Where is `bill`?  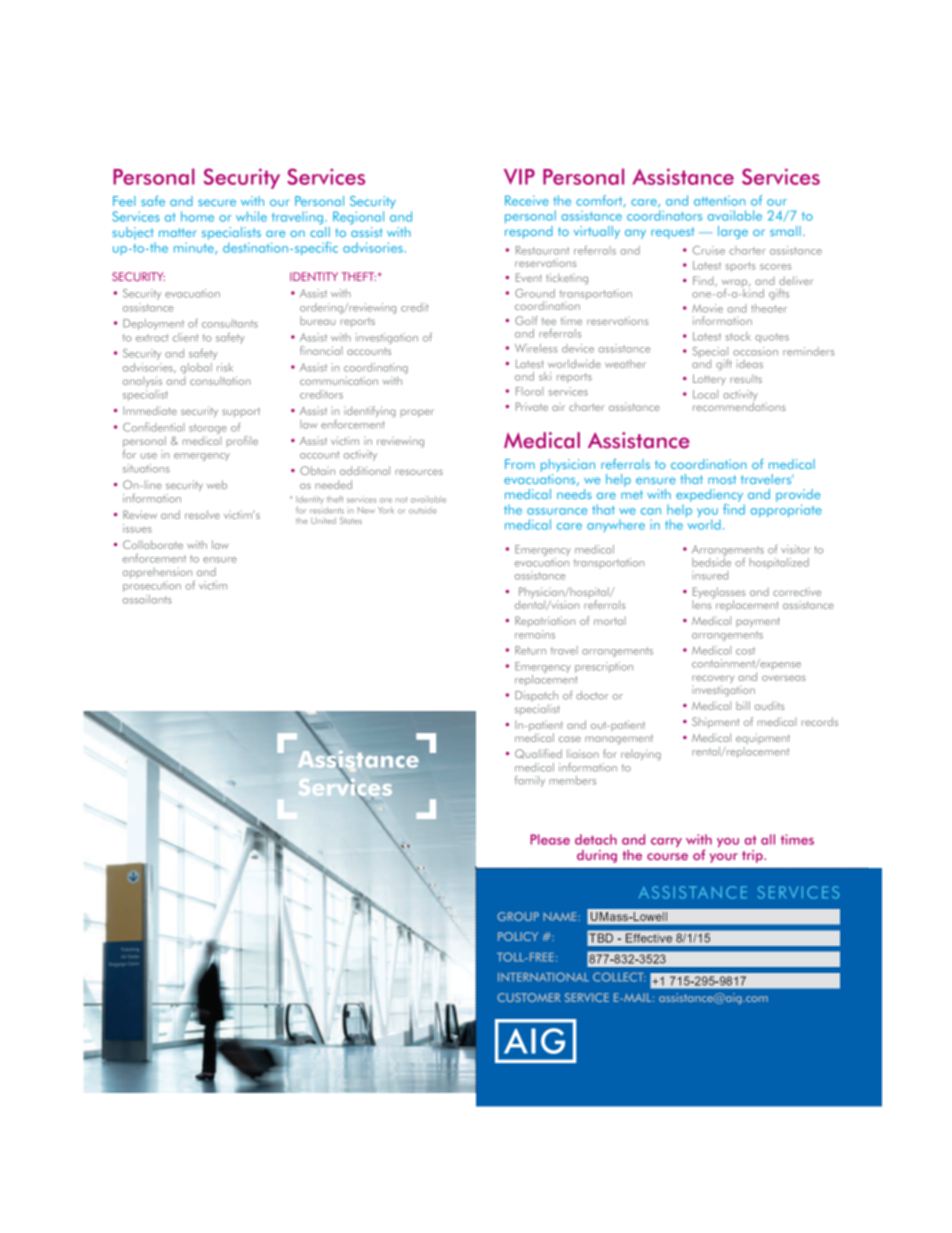 bill is located at coordinates (743, 705).
